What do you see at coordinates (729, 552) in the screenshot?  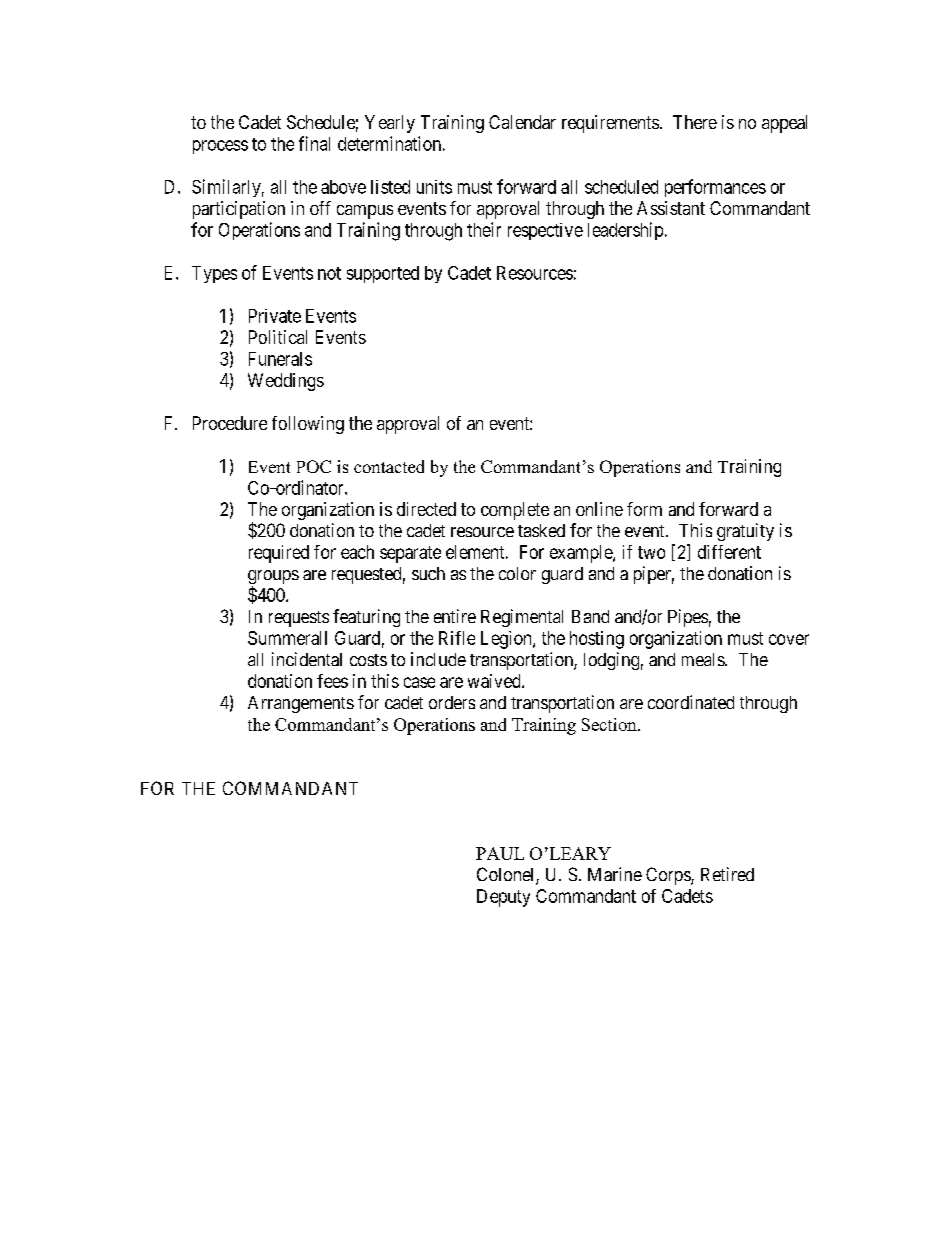 I see `different` at bounding box center [729, 552].
